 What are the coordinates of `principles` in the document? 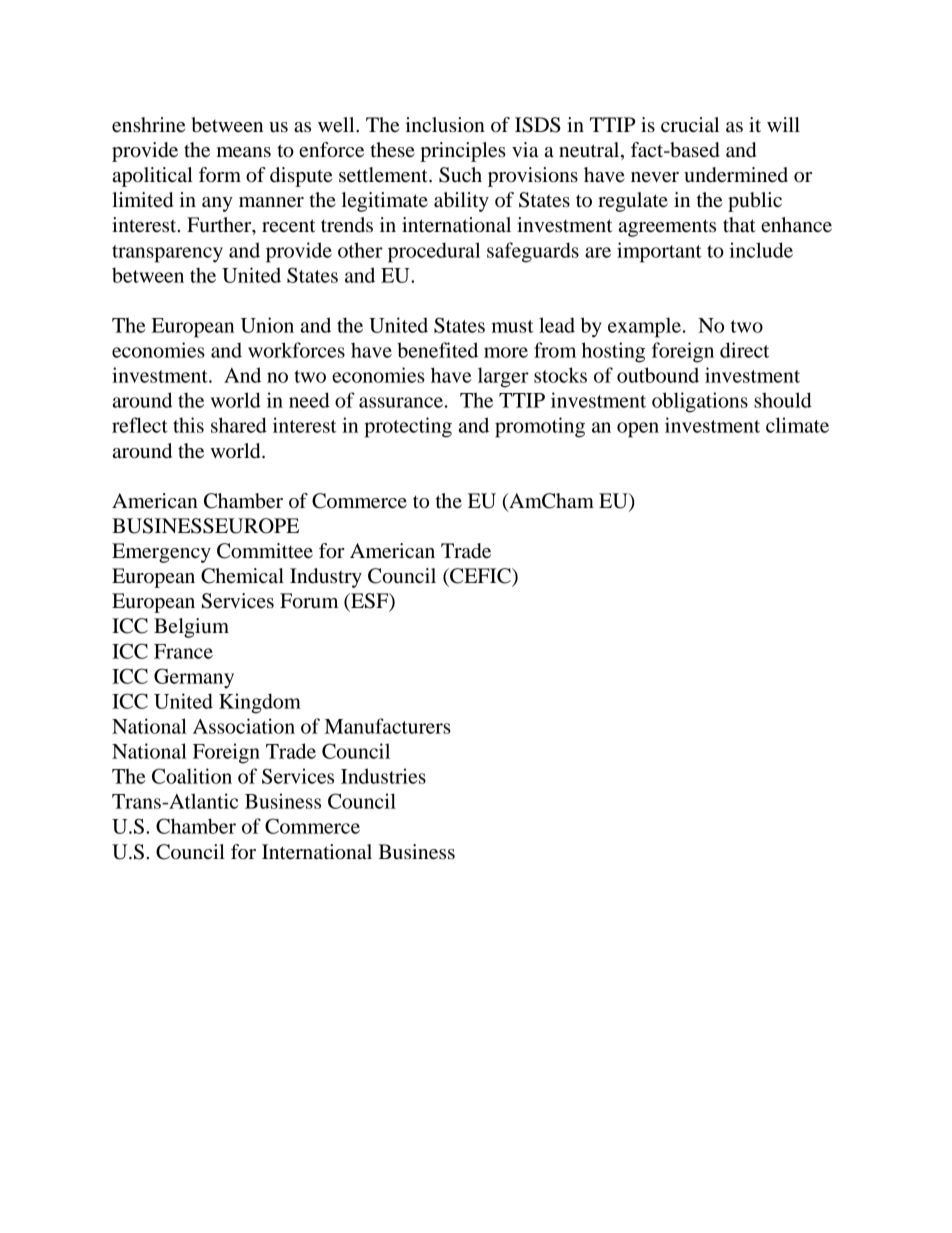 It's located at (463, 152).
